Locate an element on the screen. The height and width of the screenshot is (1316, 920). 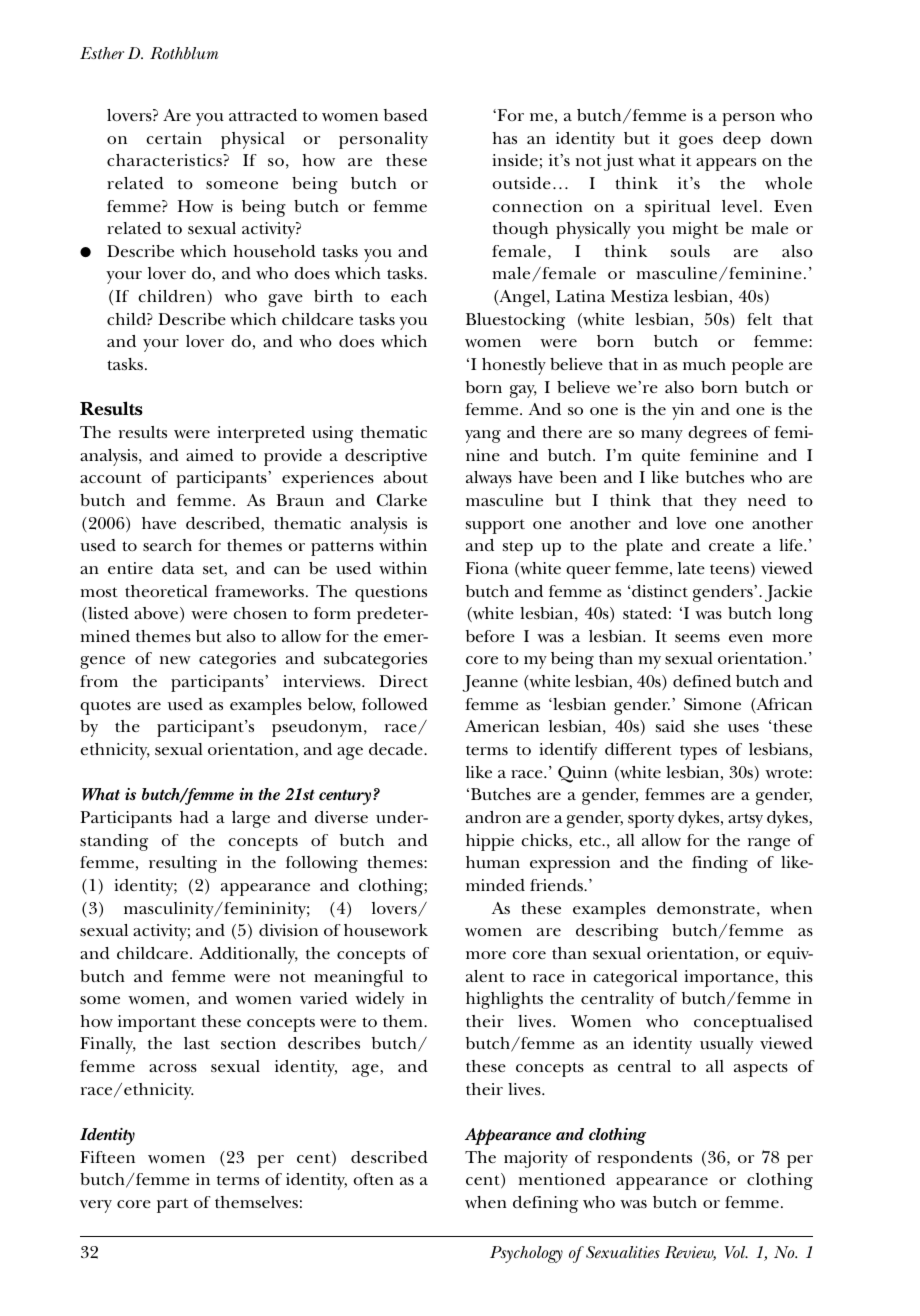
Additionally is located at coordinates (248, 955).
